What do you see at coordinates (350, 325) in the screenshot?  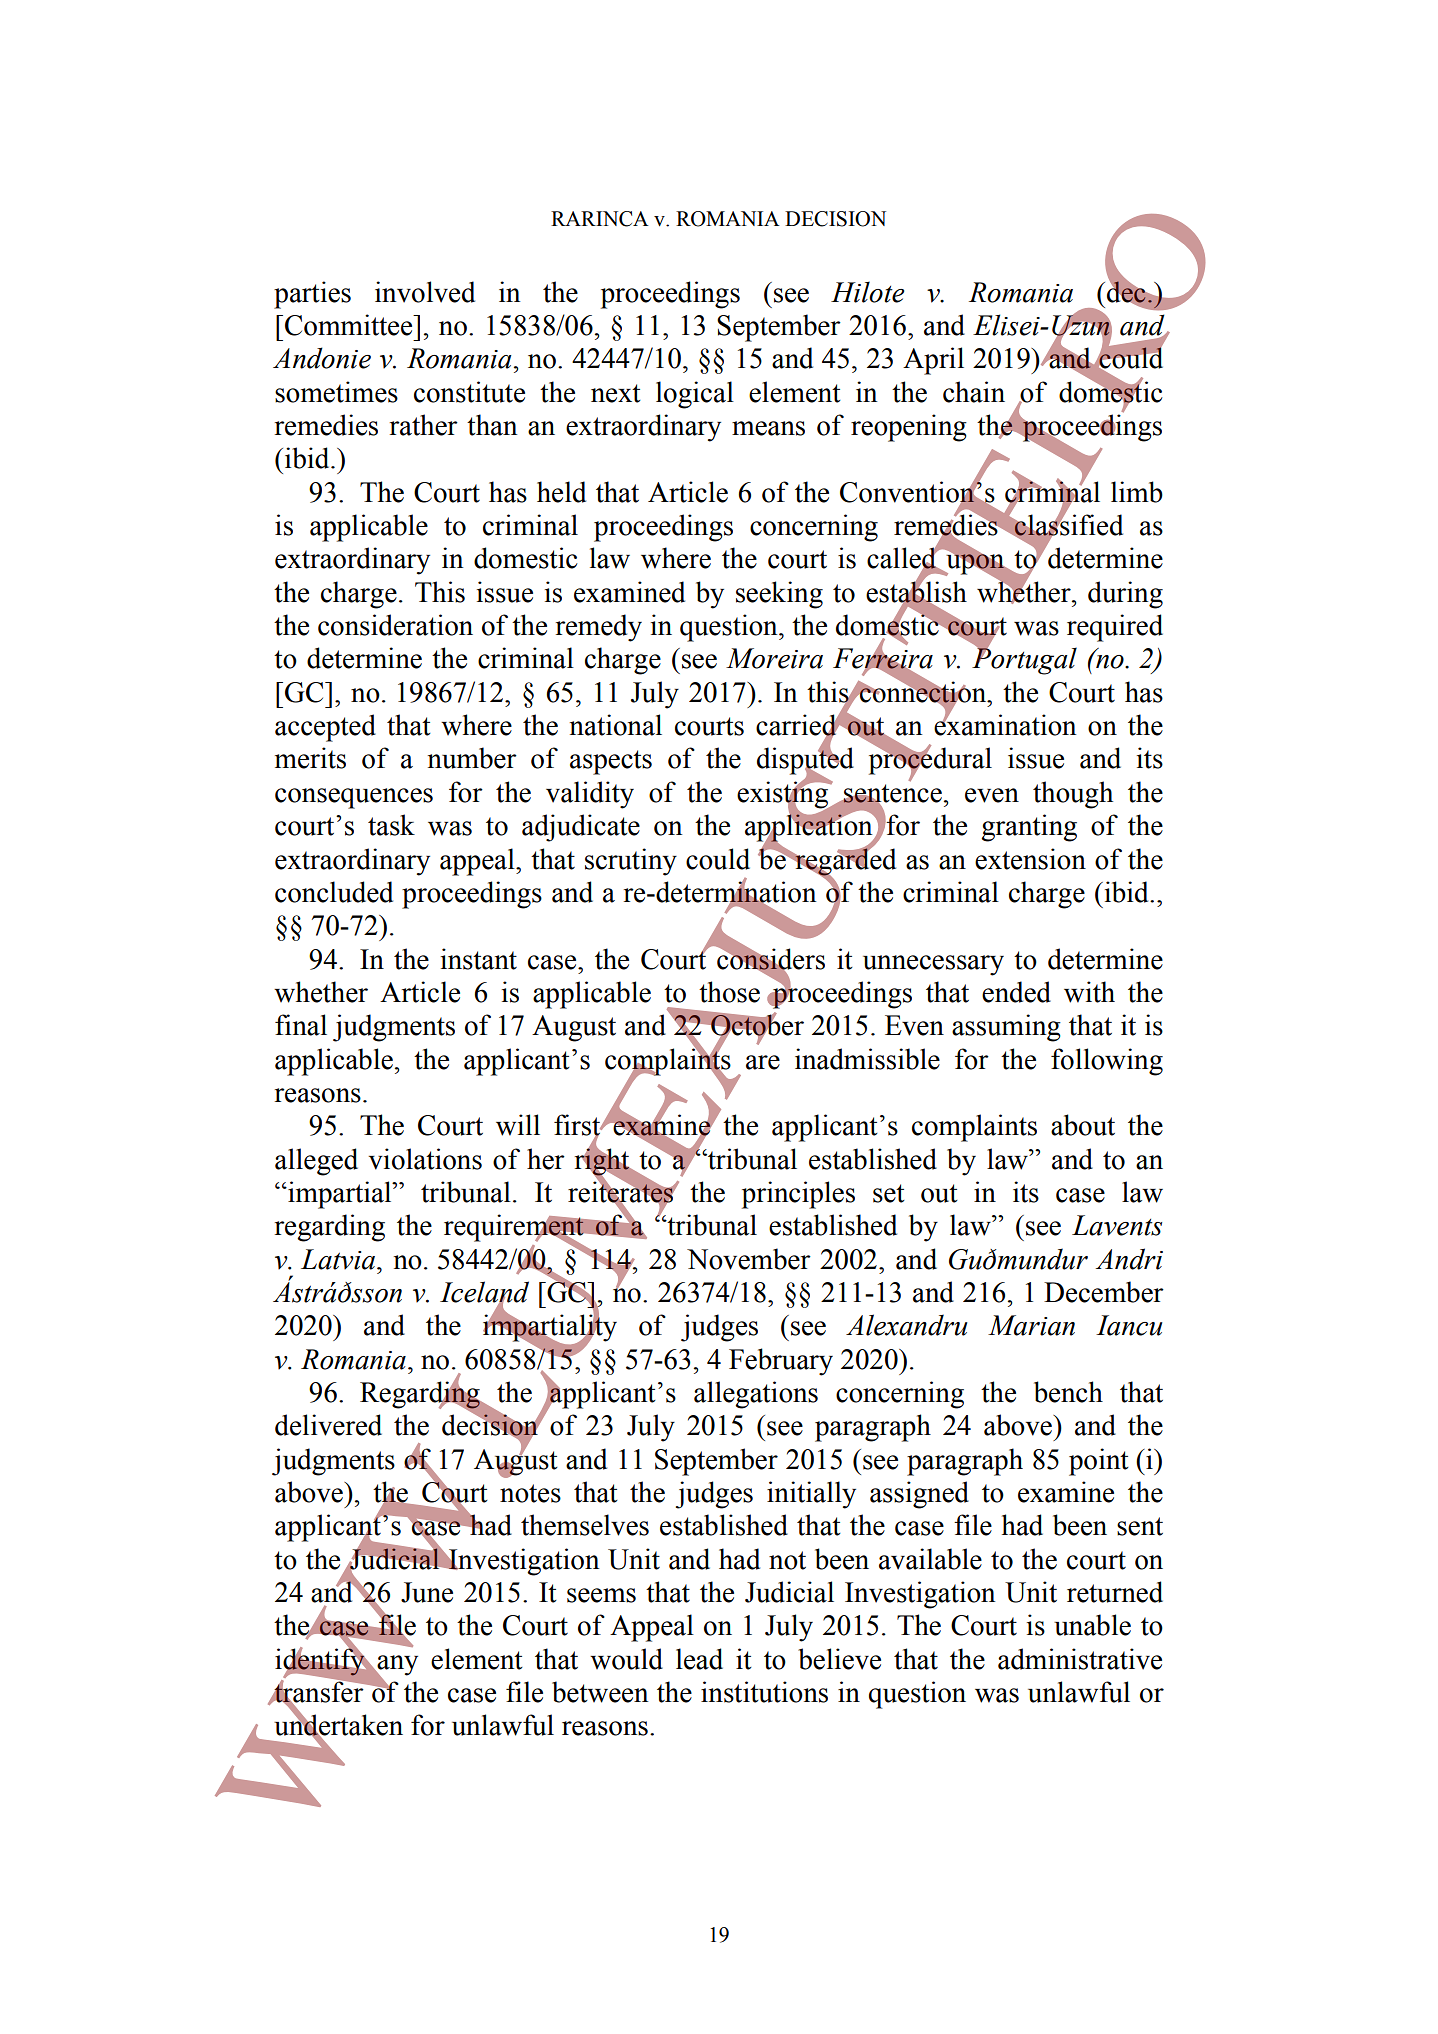 I see `Committee` at bounding box center [350, 325].
